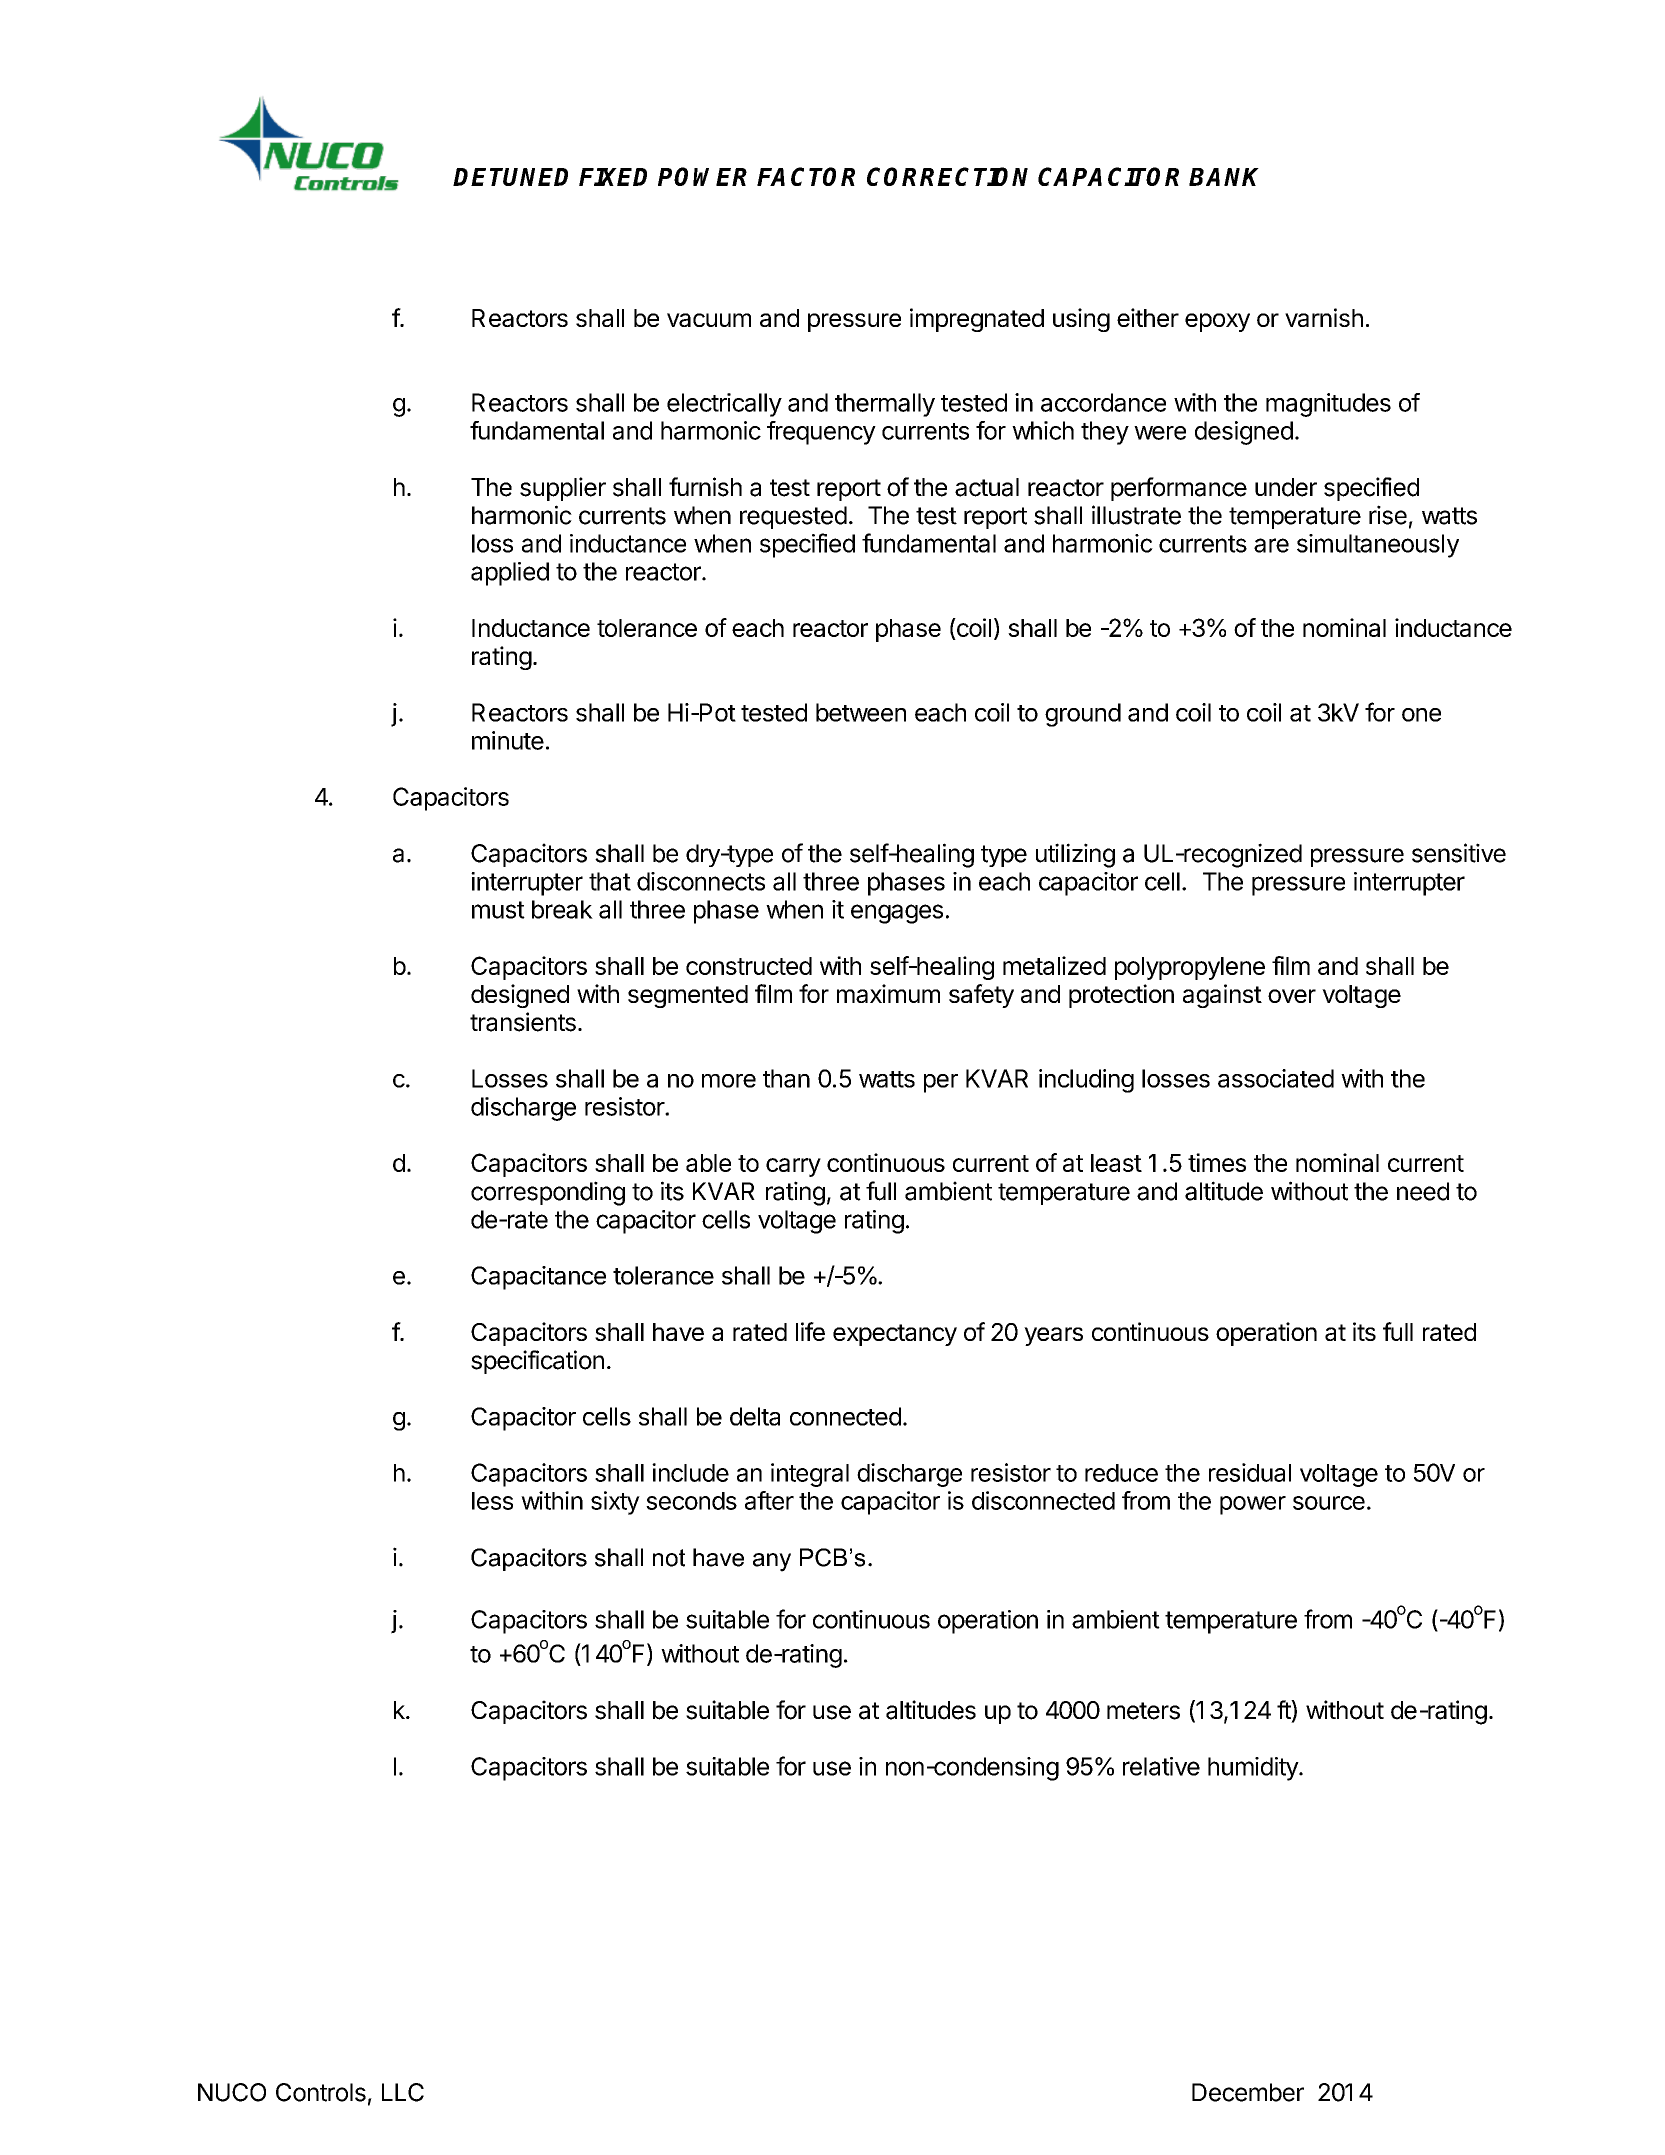 Image resolution: width=1665 pixels, height=2155 pixels. What do you see at coordinates (403, 2092) in the screenshot?
I see `LLC` at bounding box center [403, 2092].
